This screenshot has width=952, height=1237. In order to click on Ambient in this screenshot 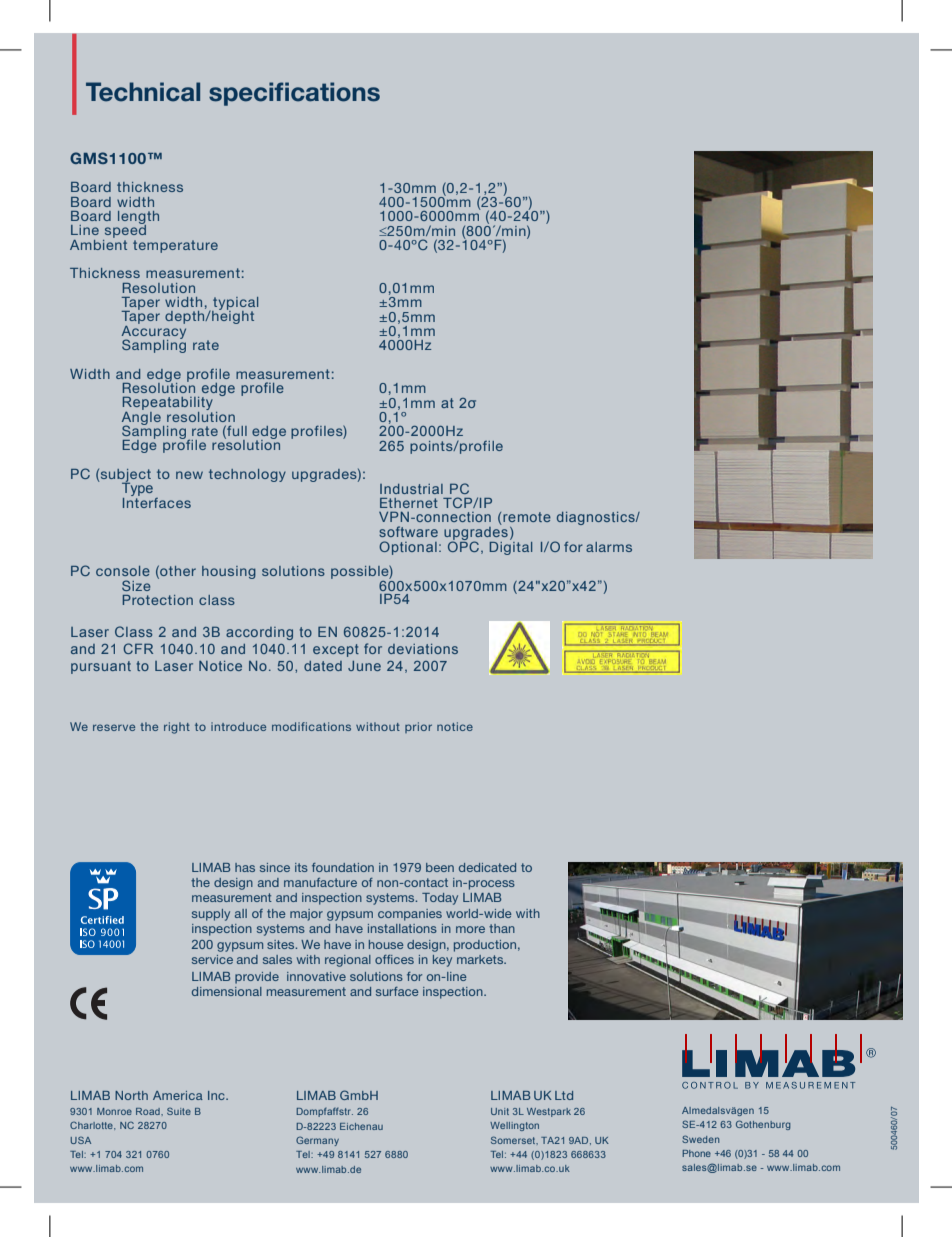, I will do `click(98, 243)`.
